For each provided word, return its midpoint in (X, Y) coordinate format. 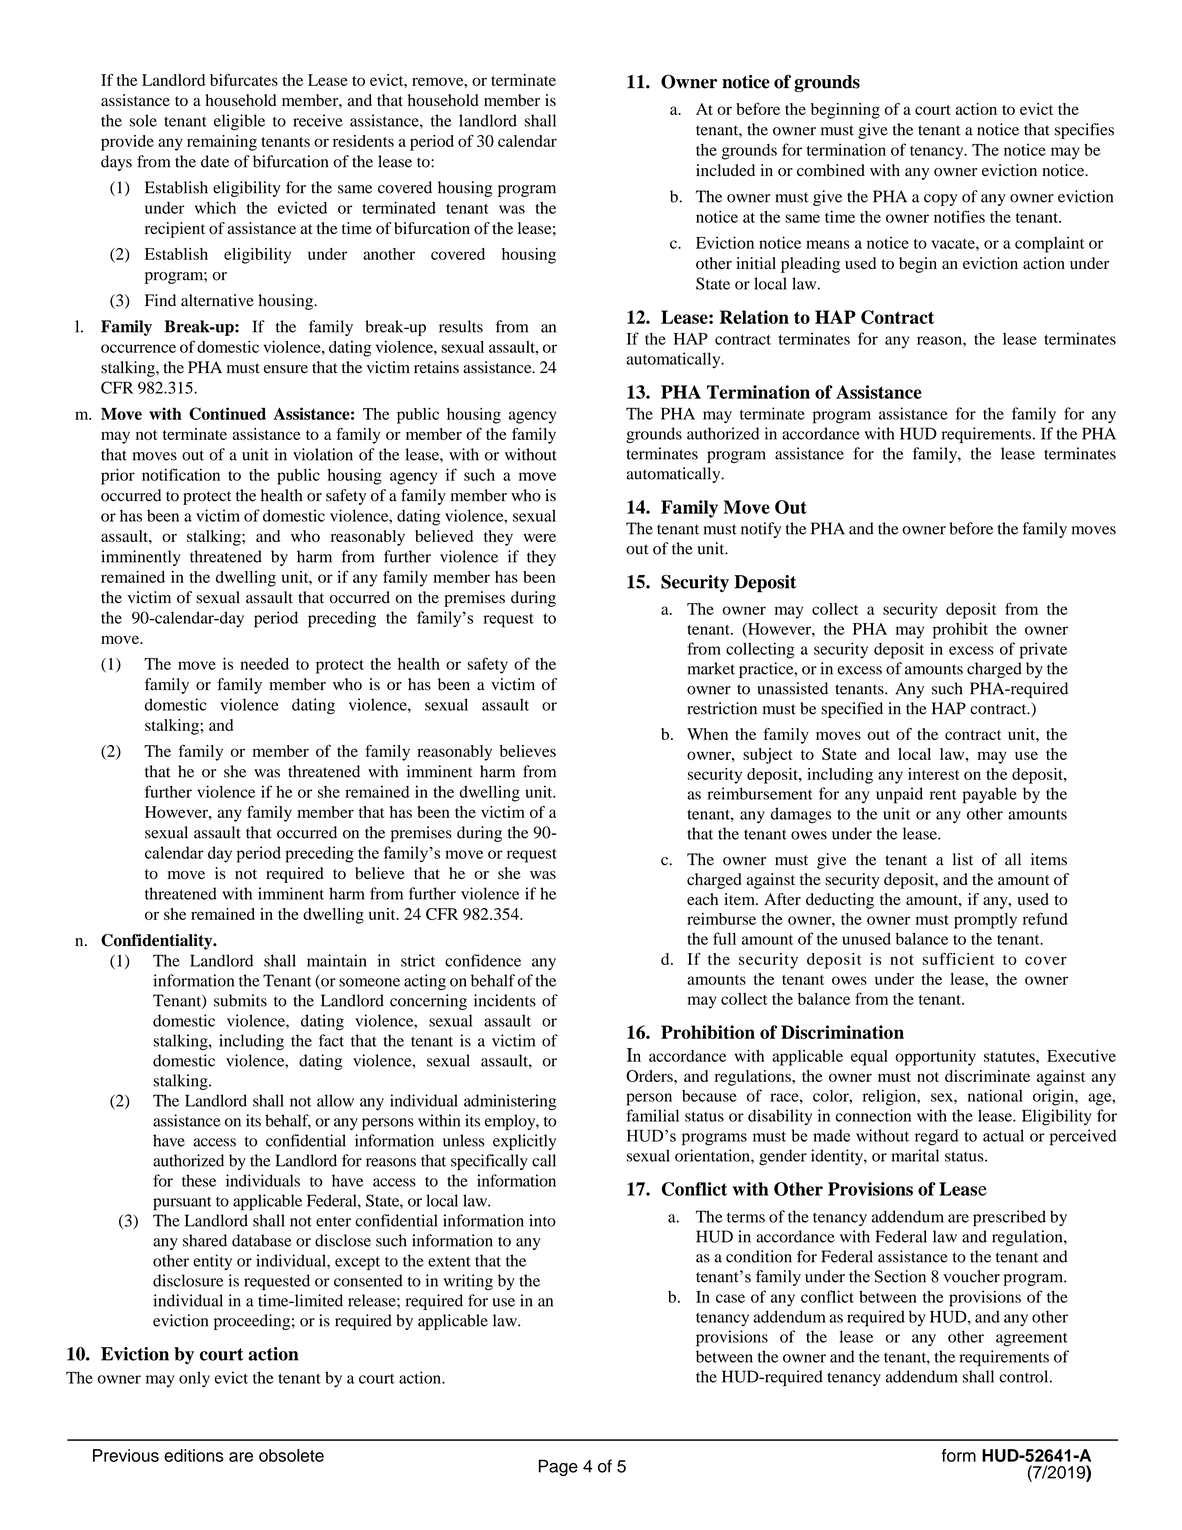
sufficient (958, 958)
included (725, 170)
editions (194, 1455)
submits (240, 1000)
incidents (505, 1000)
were (539, 537)
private (1043, 650)
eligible (239, 122)
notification (181, 474)
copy (940, 200)
